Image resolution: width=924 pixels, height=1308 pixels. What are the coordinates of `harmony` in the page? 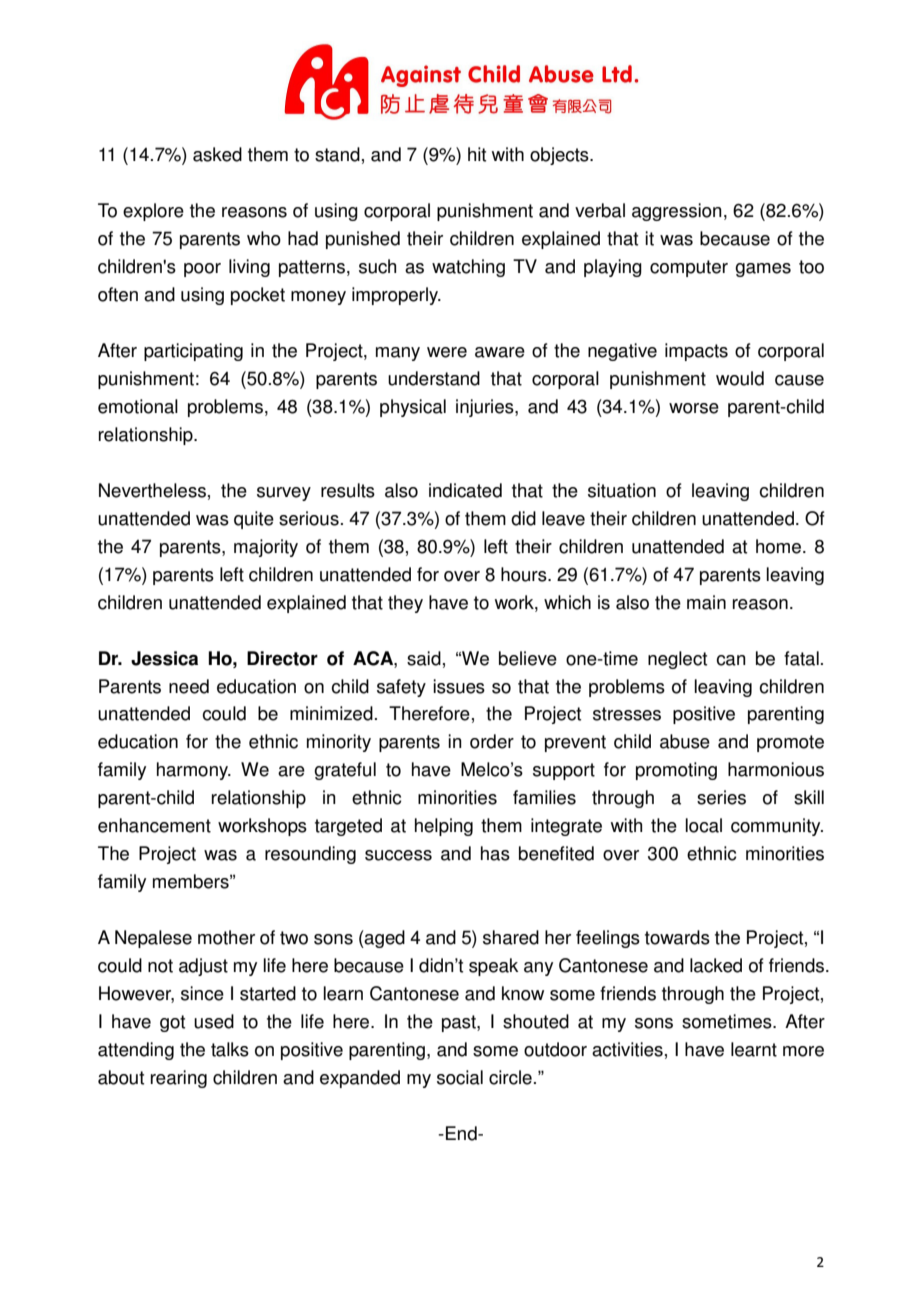 It's located at (194, 771).
